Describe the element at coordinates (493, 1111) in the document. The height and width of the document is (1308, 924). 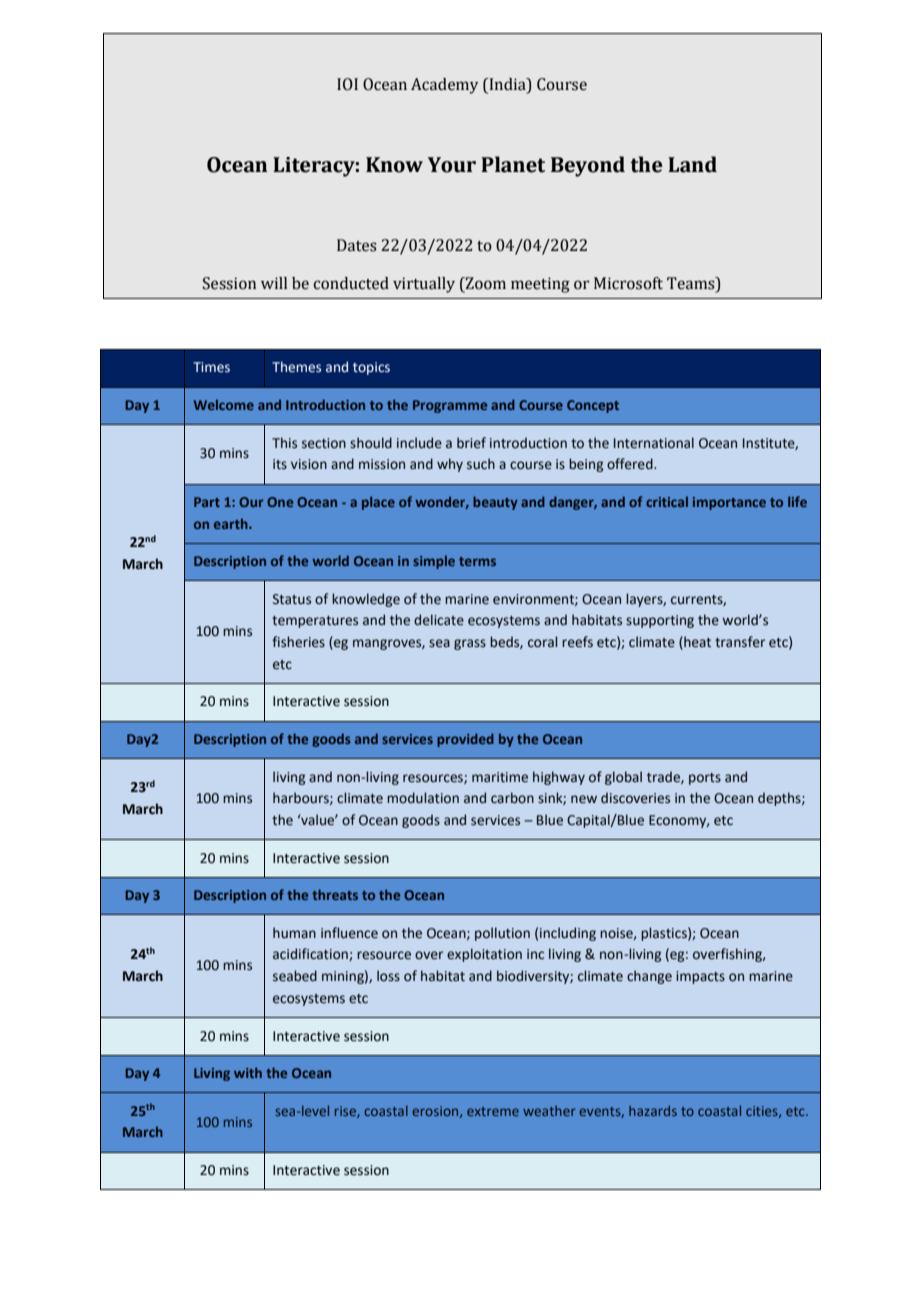
I see `extreme` at that location.
